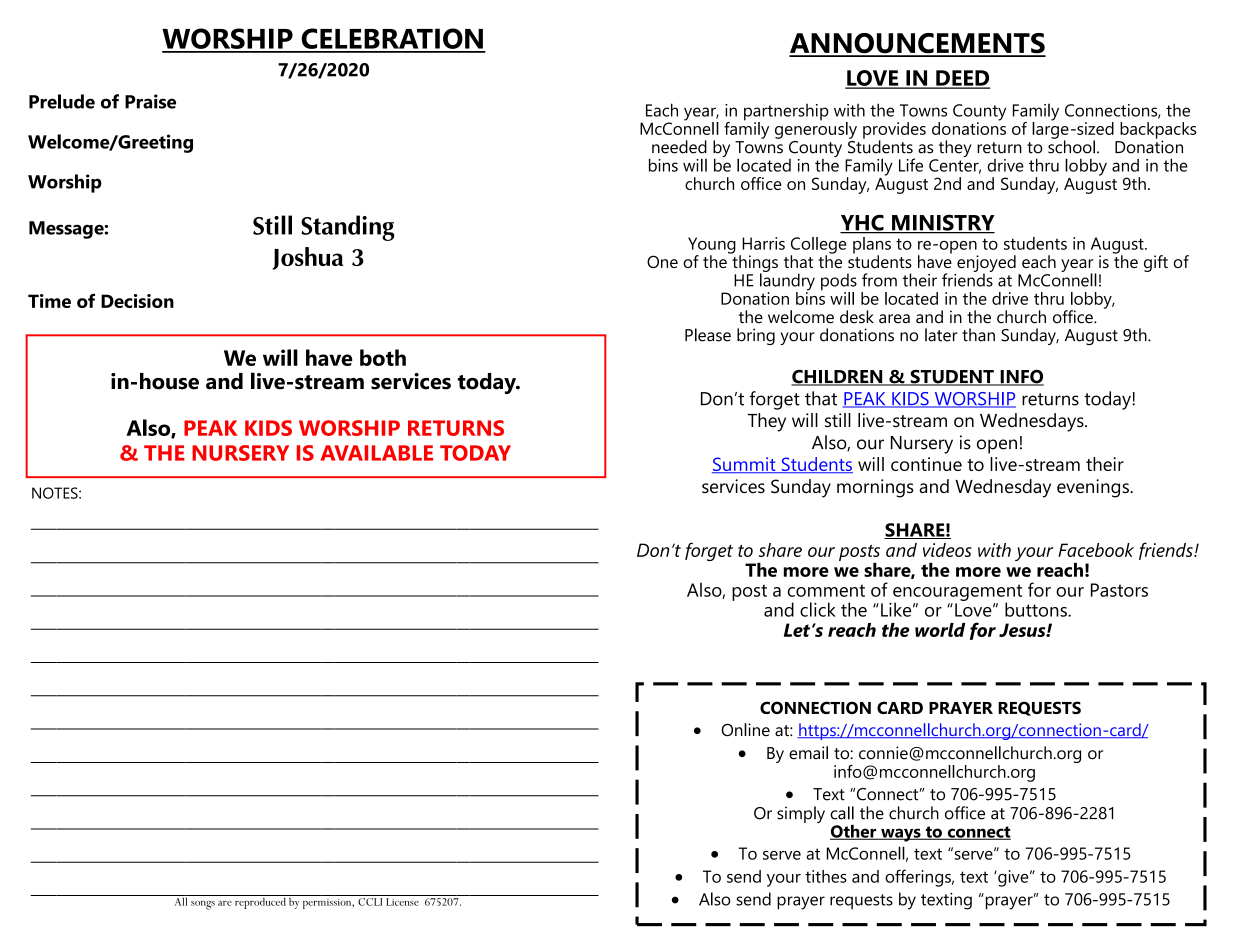 This image has height=952, width=1233. I want to click on DEED, so click(962, 79).
